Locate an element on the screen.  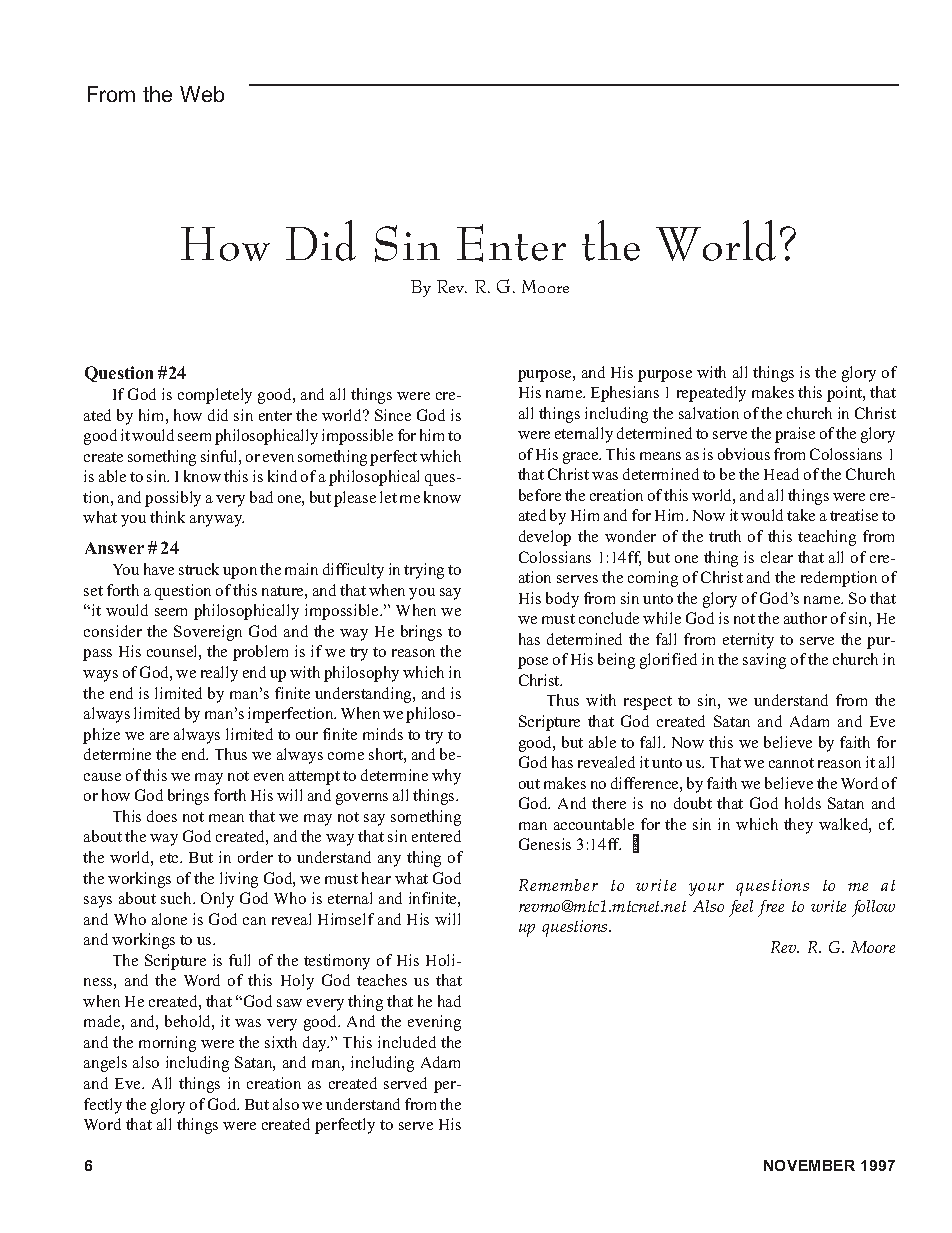
Sovereign is located at coordinates (208, 633).
